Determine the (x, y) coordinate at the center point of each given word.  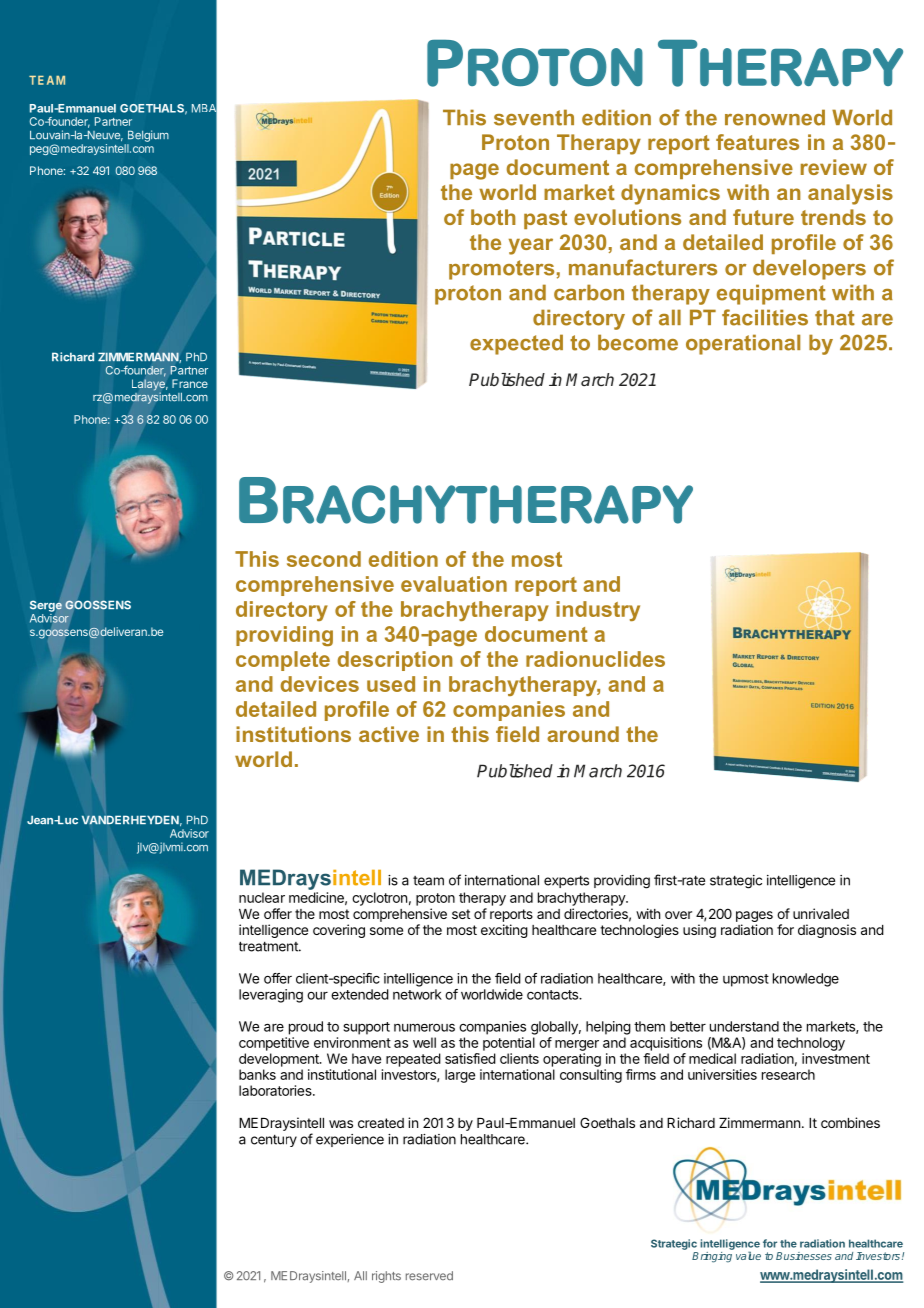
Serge (46, 606)
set (461, 914)
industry (598, 611)
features (757, 142)
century (274, 1140)
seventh (534, 117)
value (748, 1255)
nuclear (262, 897)
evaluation (454, 584)
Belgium (148, 136)
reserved (429, 1276)
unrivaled (821, 913)
